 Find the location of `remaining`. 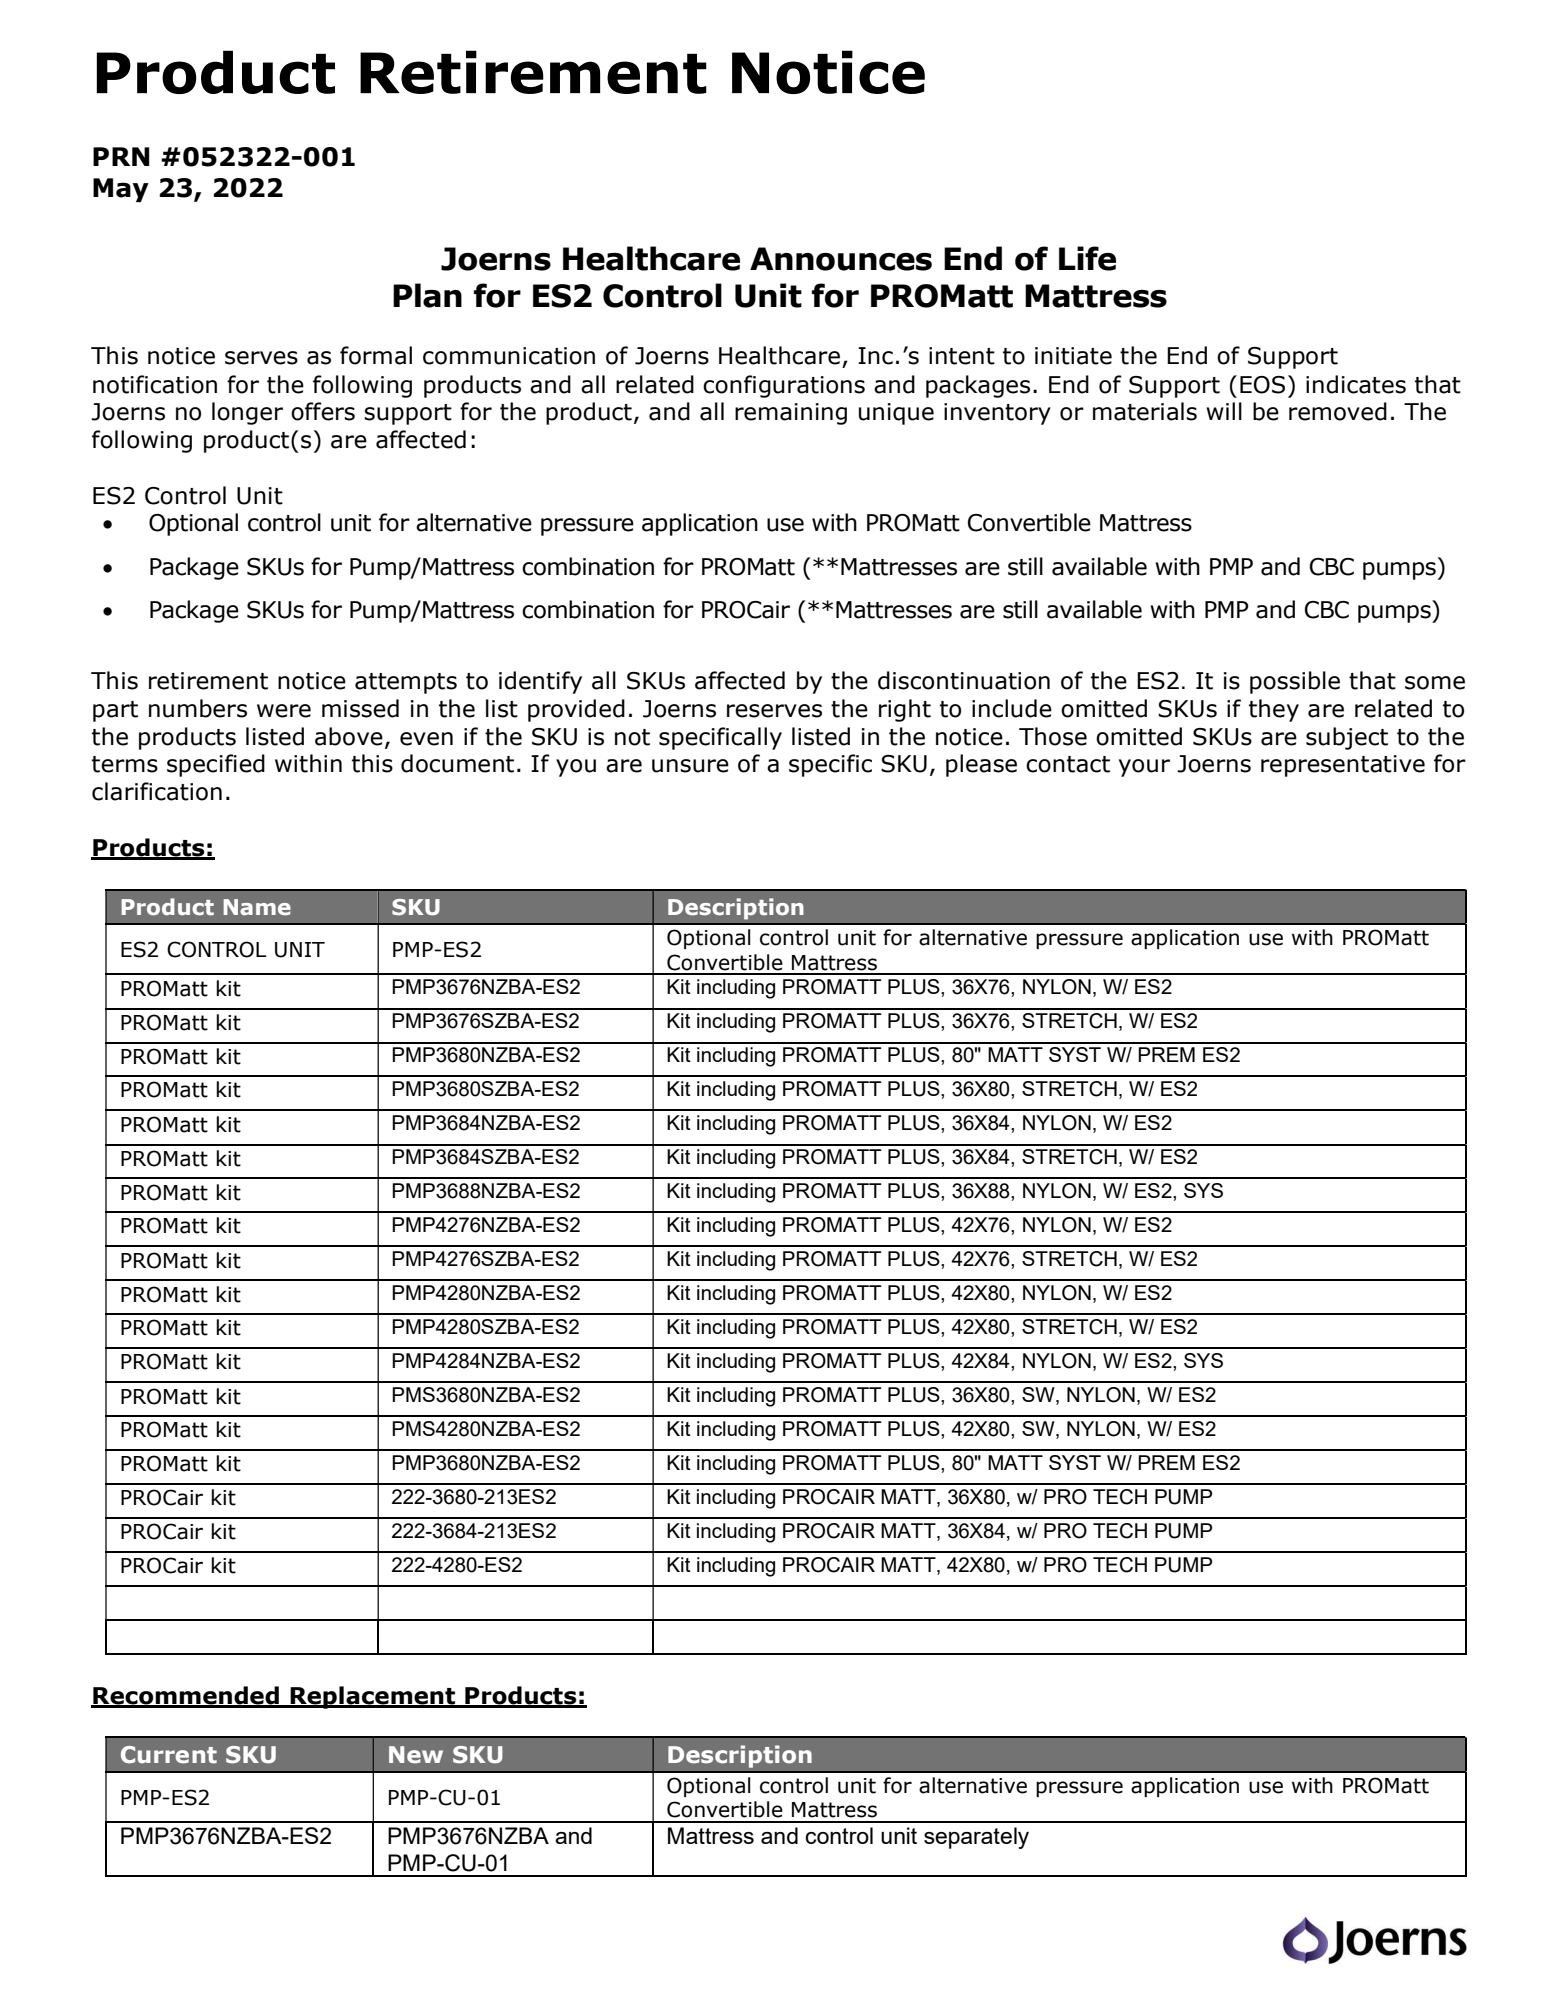

remaining is located at coordinates (791, 414).
